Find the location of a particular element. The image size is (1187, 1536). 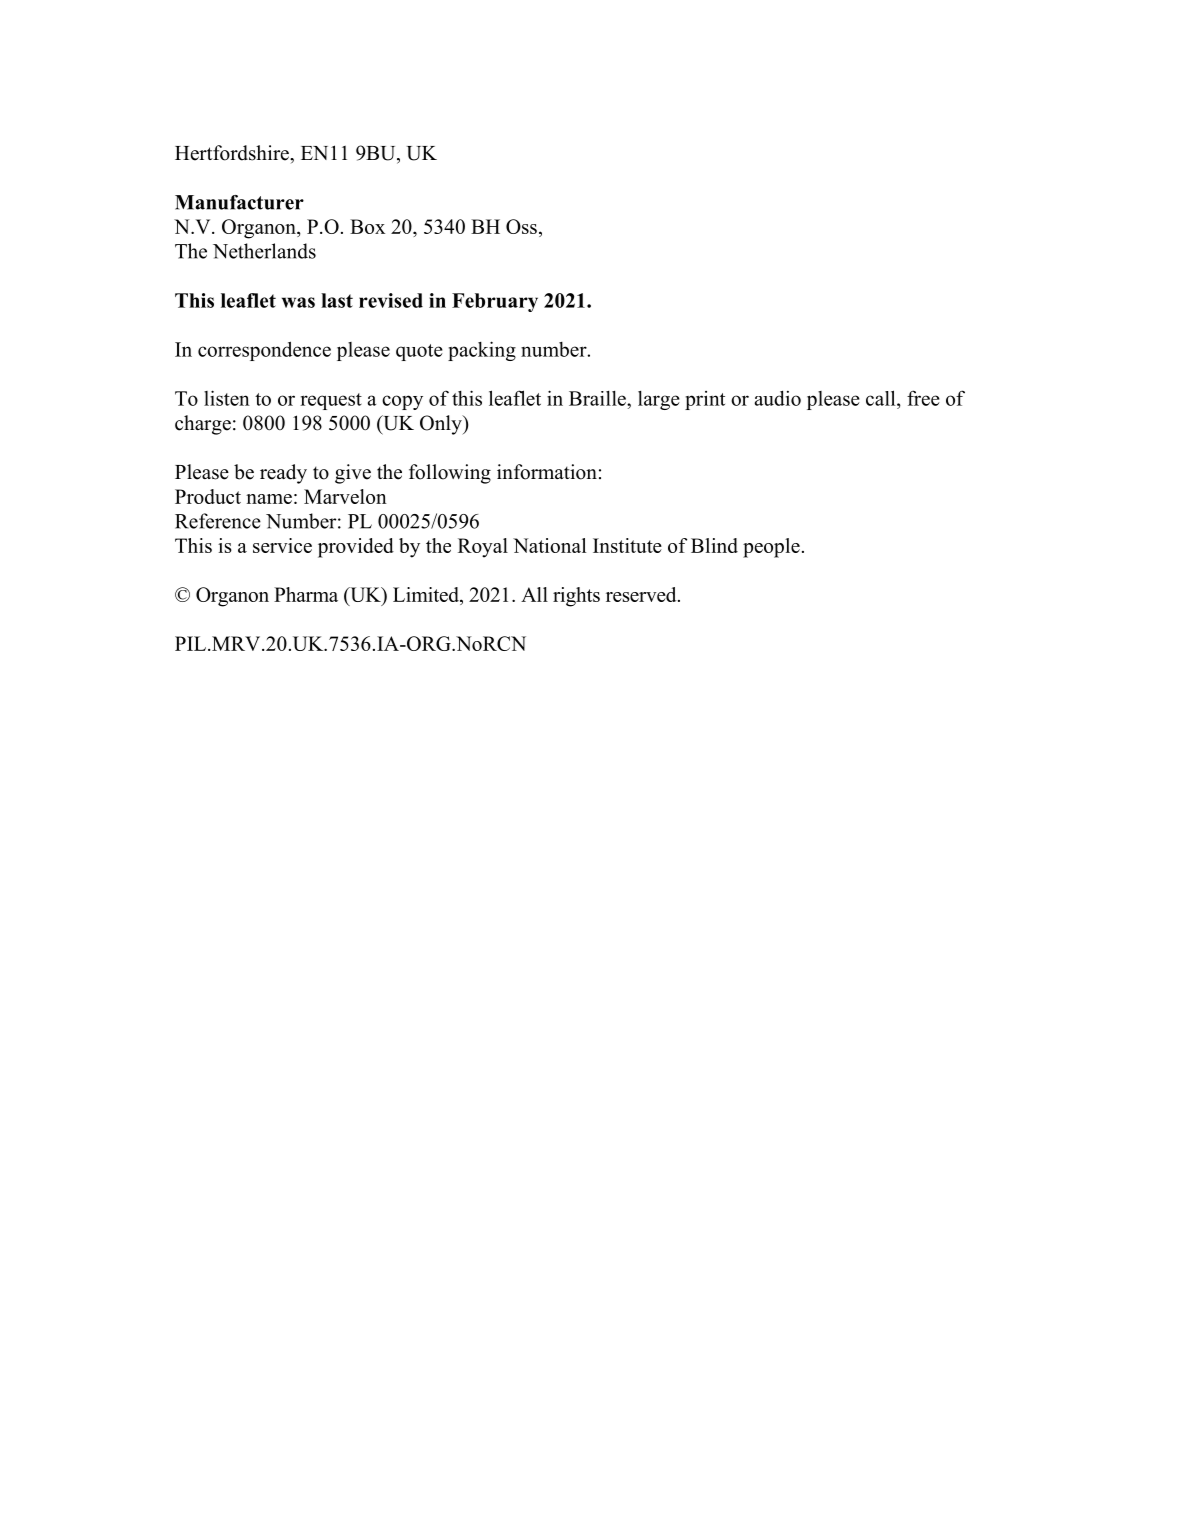

call is located at coordinates (882, 398).
